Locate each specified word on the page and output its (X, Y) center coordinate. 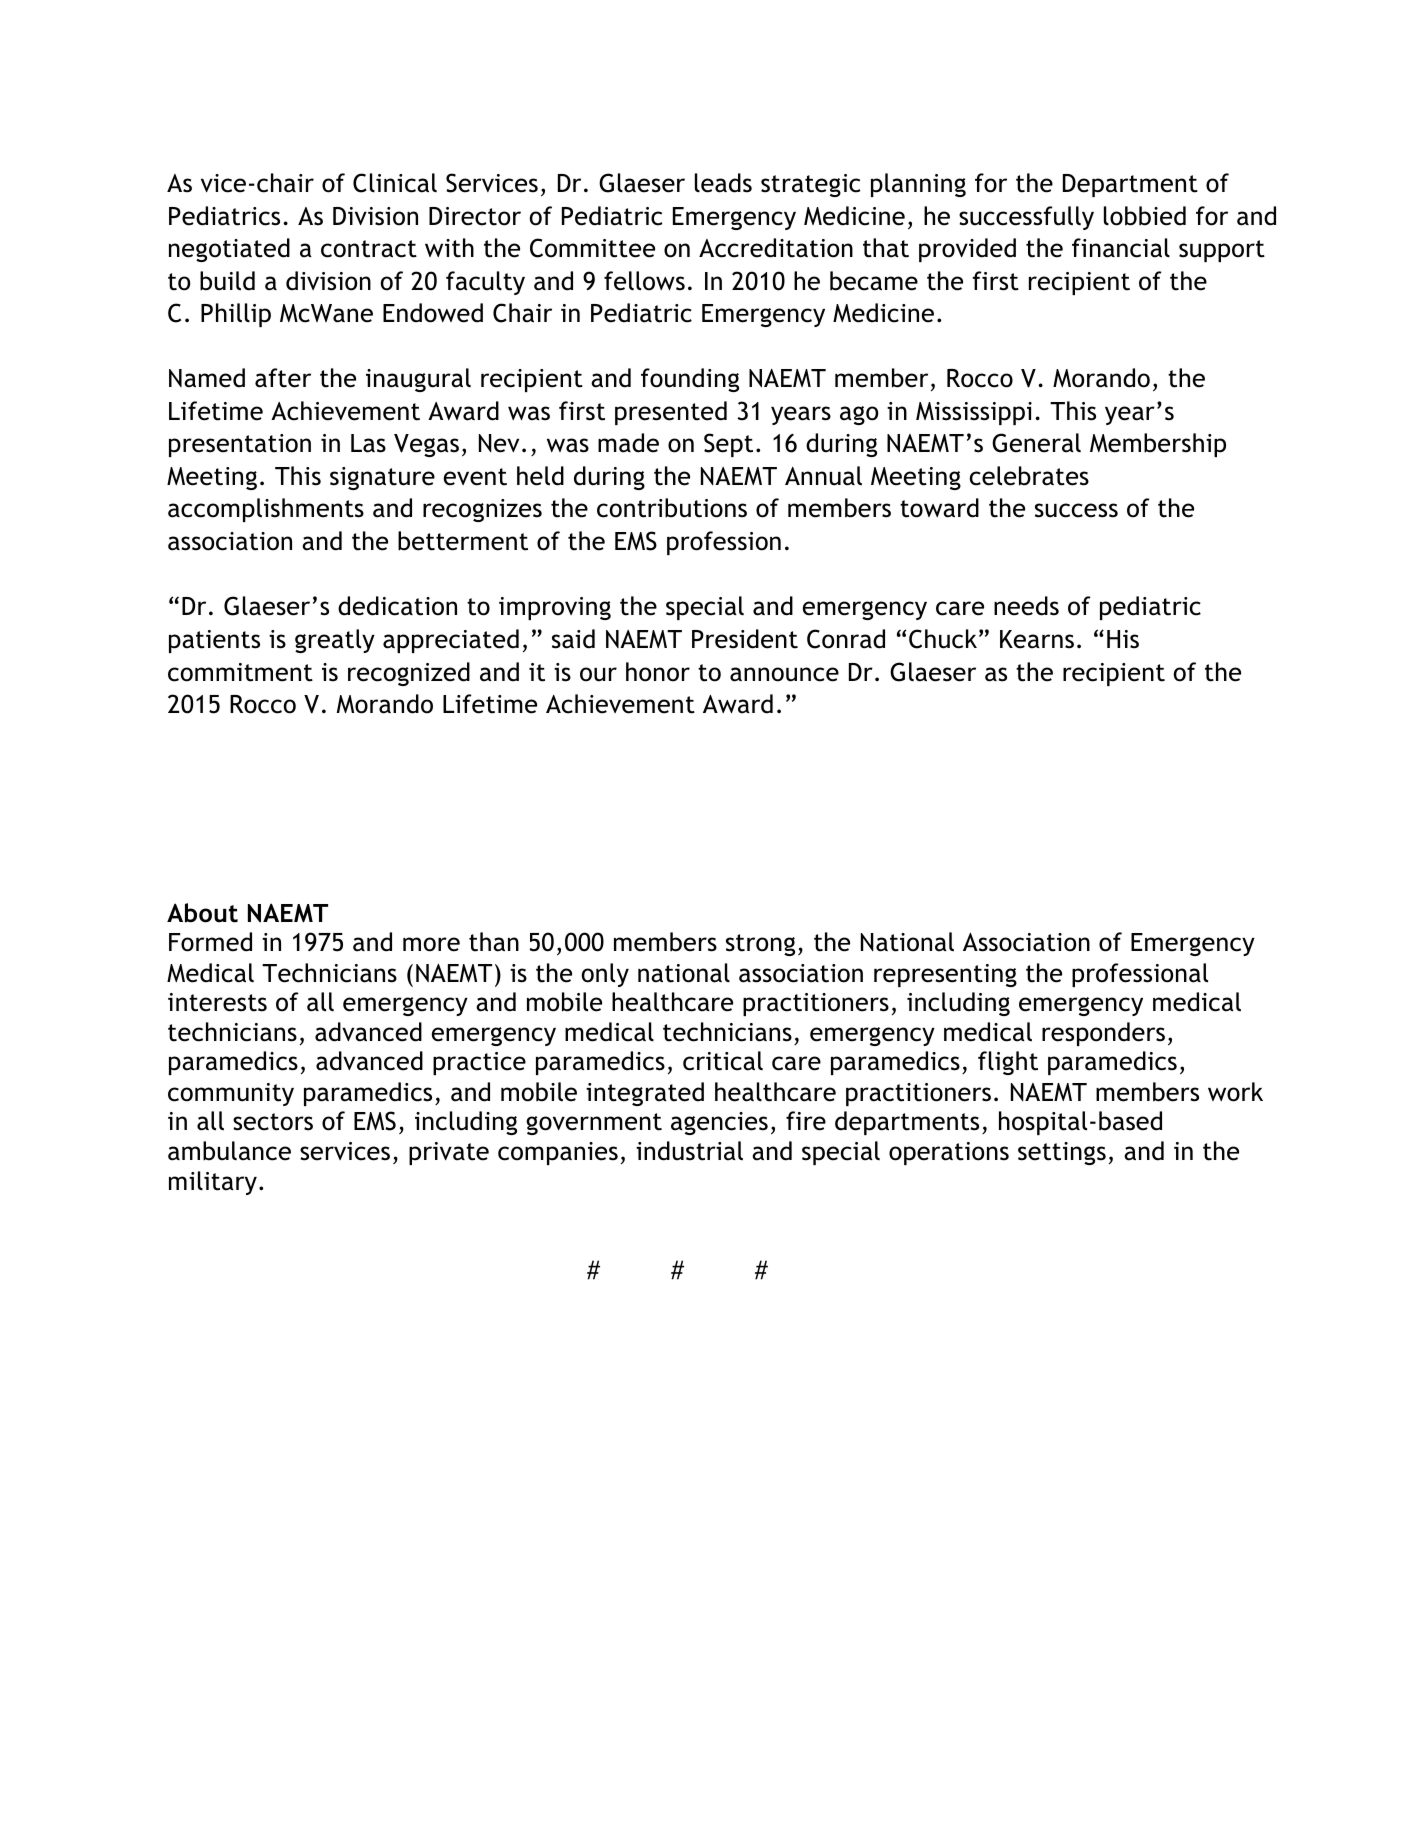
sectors (273, 1122)
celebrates (1029, 476)
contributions (672, 508)
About (202, 913)
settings (1062, 1153)
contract (369, 249)
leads (723, 183)
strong (760, 945)
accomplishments (266, 510)
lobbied (1145, 216)
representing (945, 975)
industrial (689, 1151)
